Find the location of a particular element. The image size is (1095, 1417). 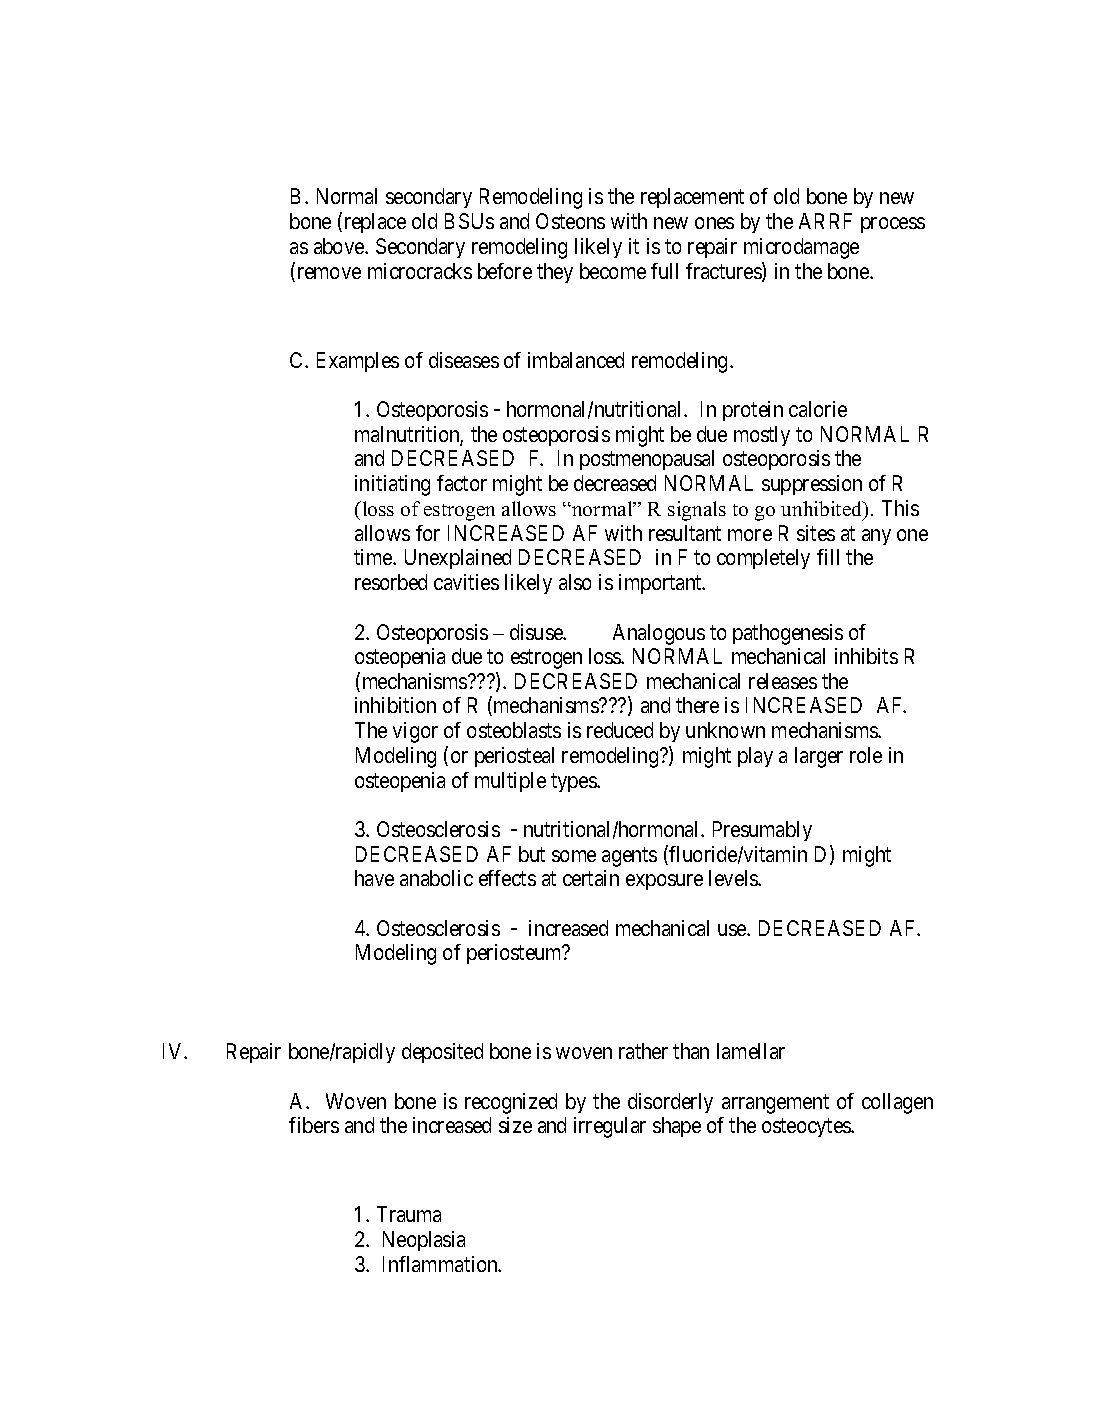

Trauma is located at coordinates (409, 1214).
